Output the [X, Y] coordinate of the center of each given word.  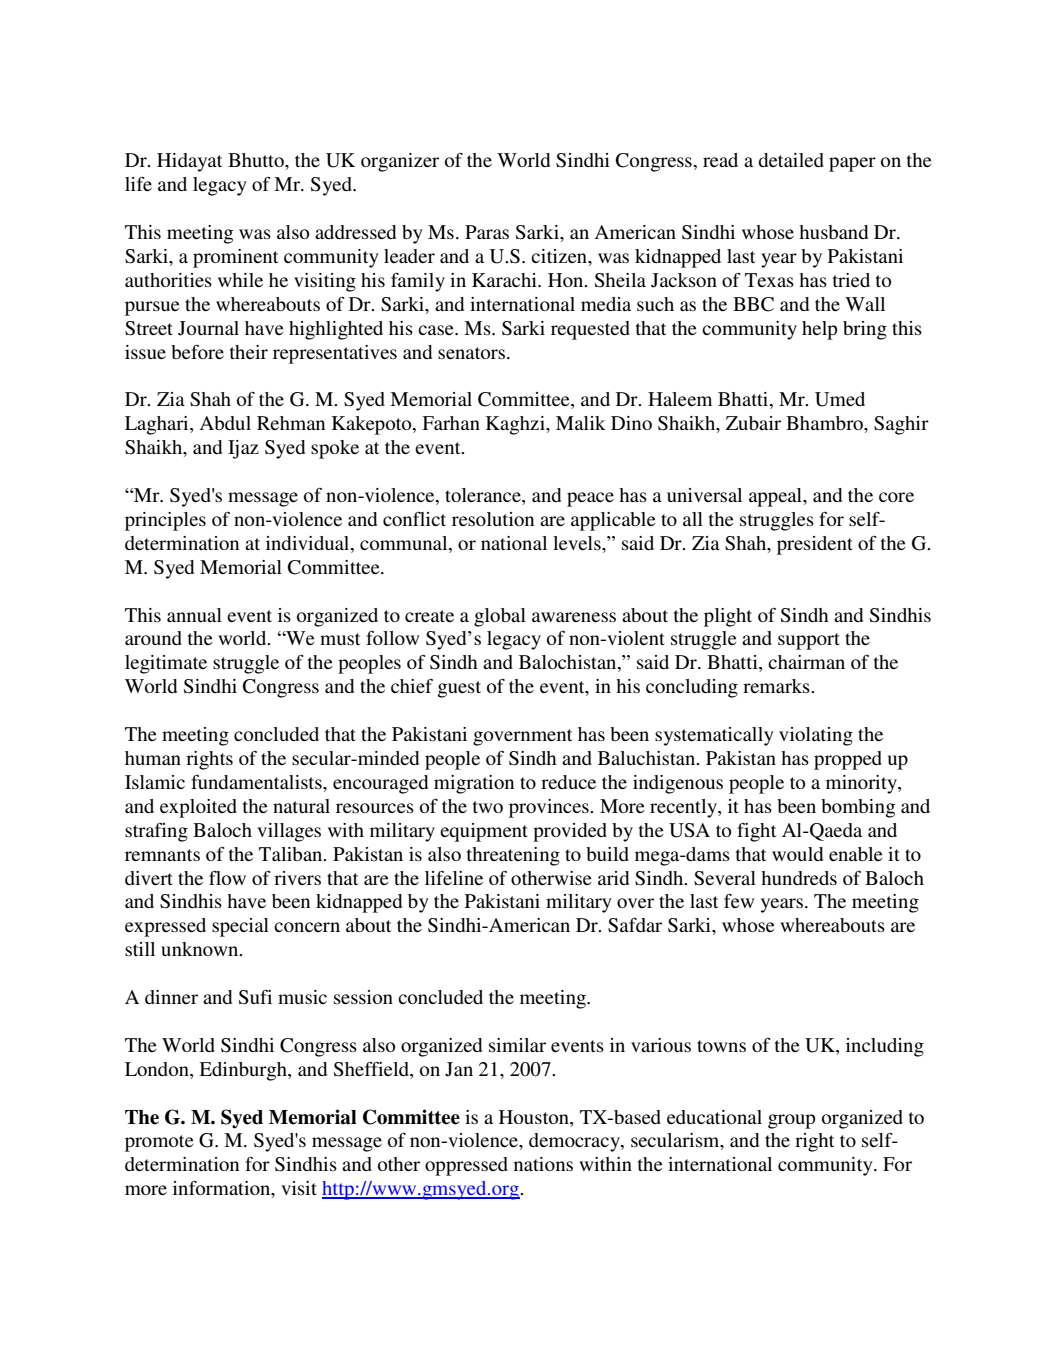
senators [471, 353]
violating [816, 736]
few [739, 901]
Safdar [635, 925]
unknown [201, 949]
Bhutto [257, 160]
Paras [487, 232]
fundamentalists [257, 782]
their [249, 352]
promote [159, 1143]
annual [194, 615]
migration [474, 784]
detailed [791, 160]
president [815, 545]
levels [578, 543]
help [819, 330]
